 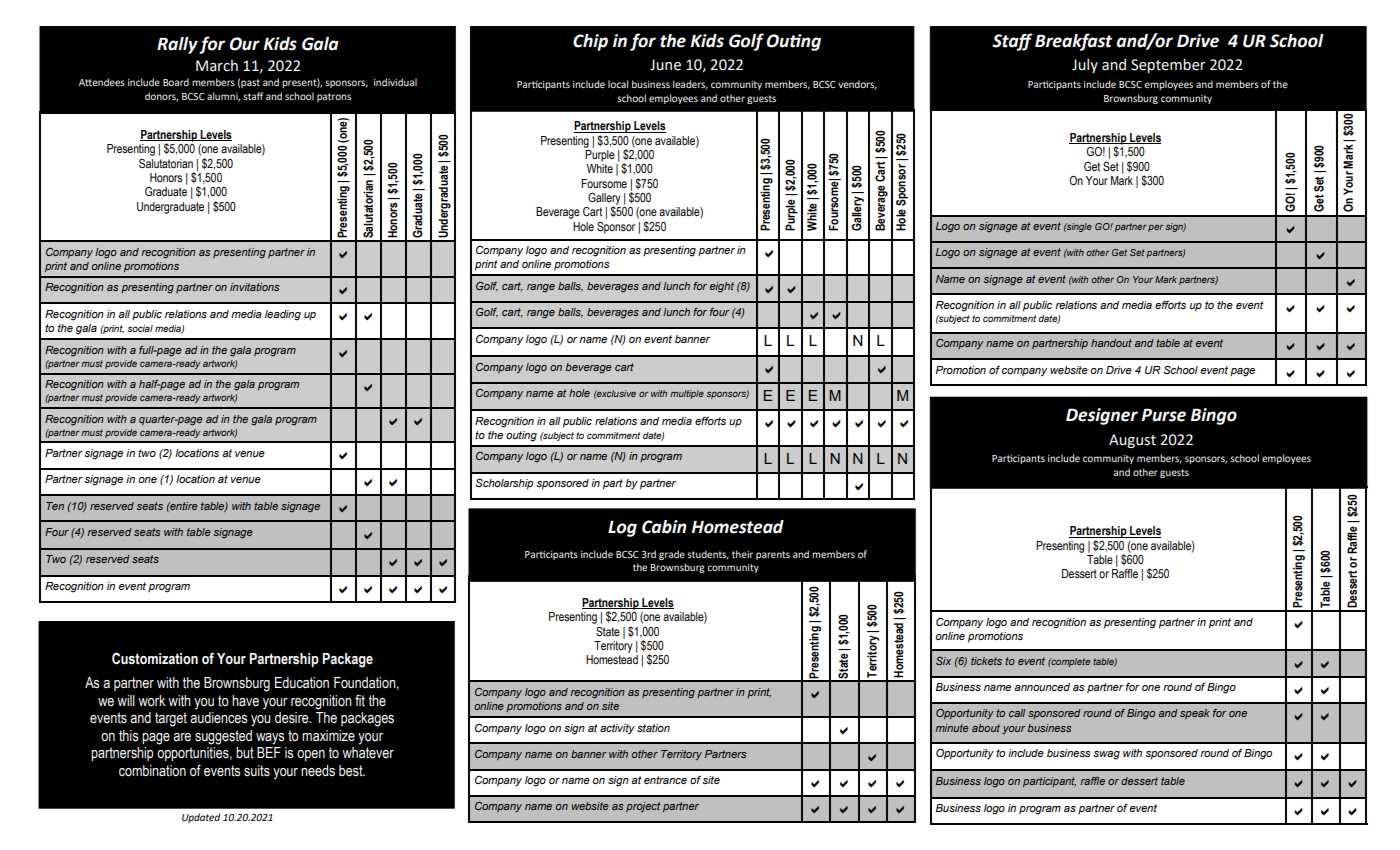 What do you see at coordinates (1111, 343) in the screenshot?
I see `handout` at bounding box center [1111, 343].
